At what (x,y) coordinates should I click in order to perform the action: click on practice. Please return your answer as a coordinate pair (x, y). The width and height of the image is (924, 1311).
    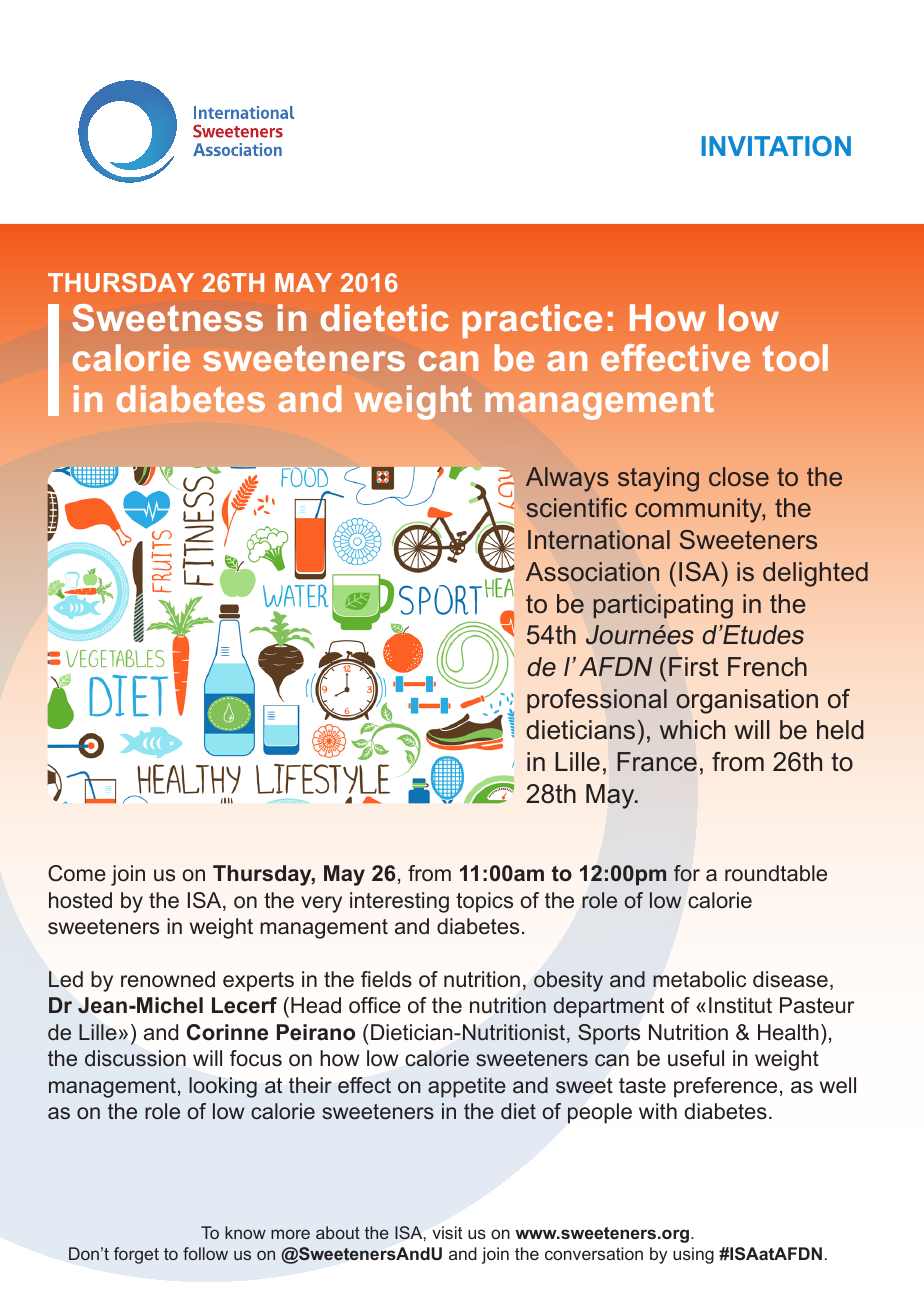
    Looking at the image, I should click on (532, 321).
